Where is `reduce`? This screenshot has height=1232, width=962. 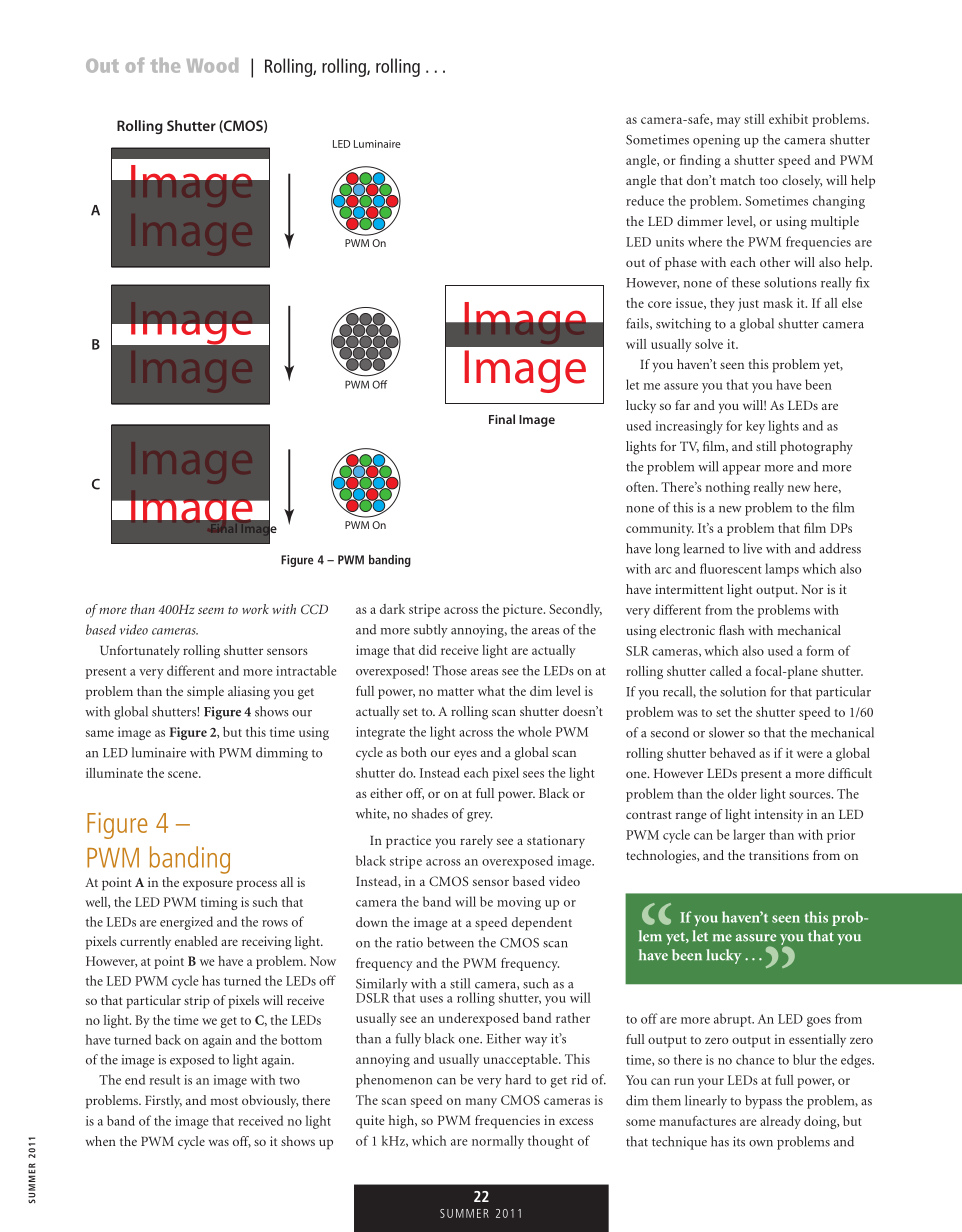
reduce is located at coordinates (645, 200).
